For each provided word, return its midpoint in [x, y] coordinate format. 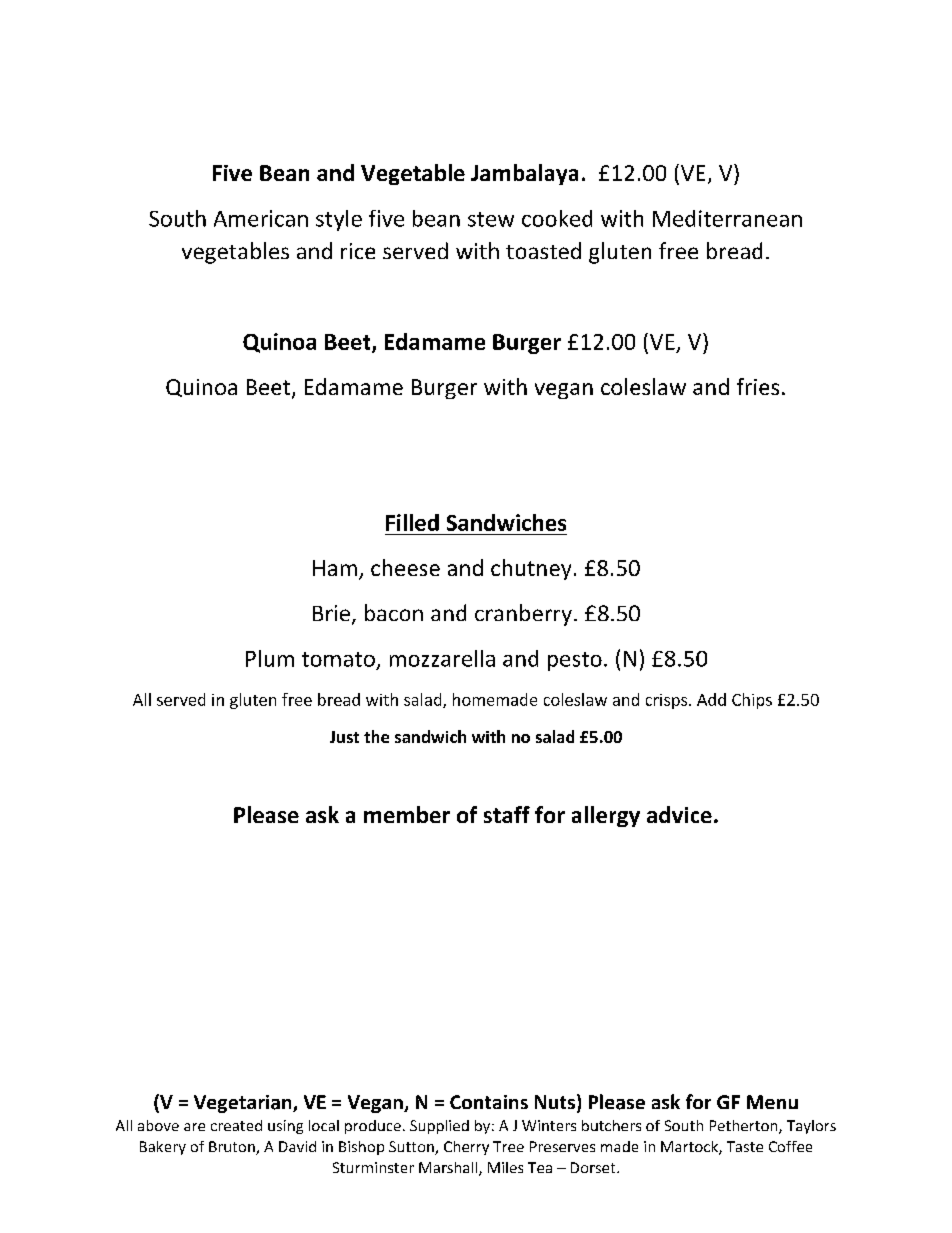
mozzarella [442, 658]
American [261, 218]
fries [758, 386]
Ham [335, 568]
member [407, 814]
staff [507, 814]
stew [491, 219]
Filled [412, 522]
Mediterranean [727, 218]
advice [679, 814]
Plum [270, 658]
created [236, 1125]
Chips [752, 701]
